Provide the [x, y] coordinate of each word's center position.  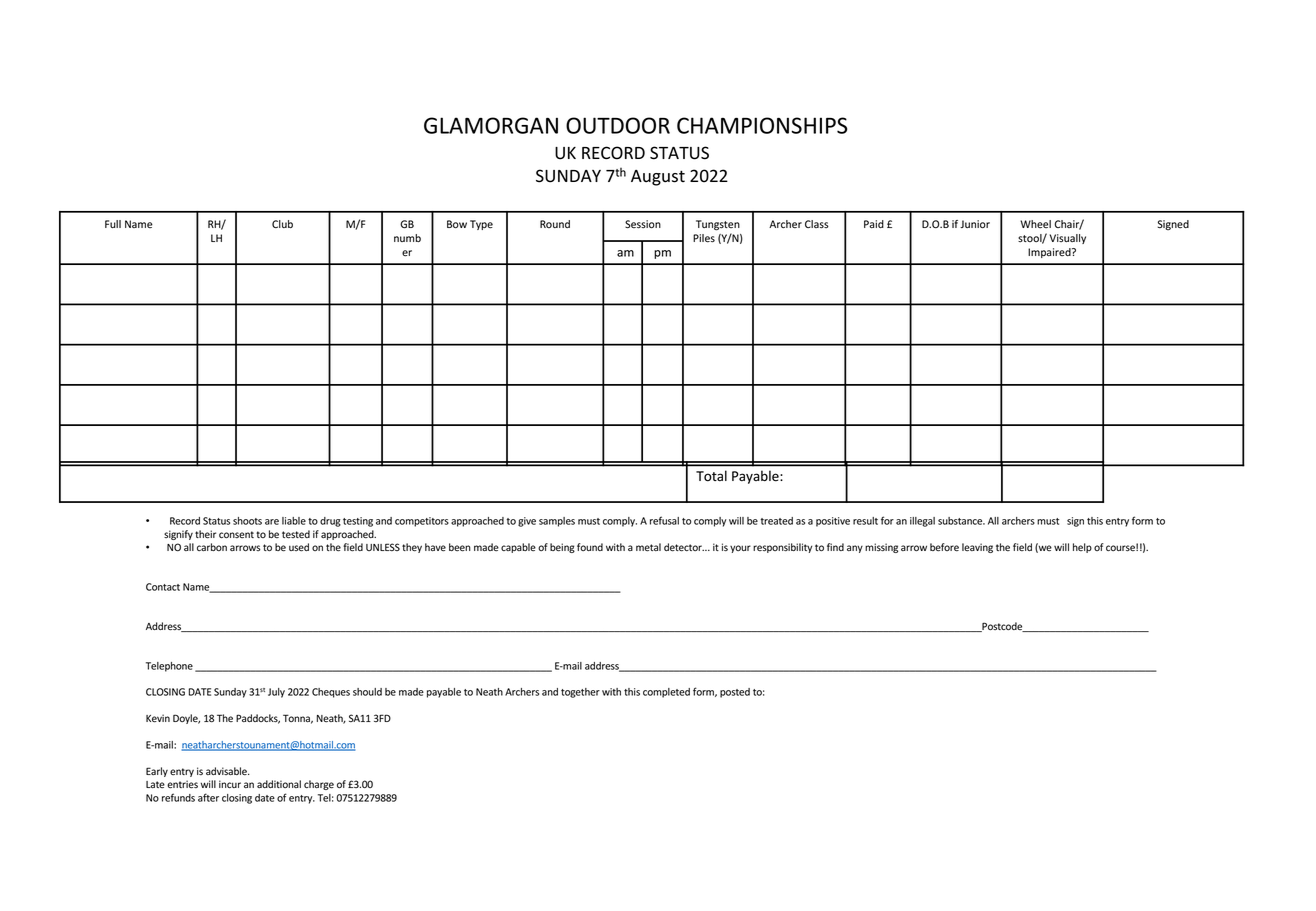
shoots [247, 521]
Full [113, 224]
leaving [977, 548]
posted [735, 693]
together [580, 693]
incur [230, 784]
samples [557, 522]
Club [282, 224]
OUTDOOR [618, 125]
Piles [704, 238]
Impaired [1050, 253]
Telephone [169, 667]
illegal [922, 522]
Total [711, 476]
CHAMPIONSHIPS [762, 125]
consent [236, 535]
